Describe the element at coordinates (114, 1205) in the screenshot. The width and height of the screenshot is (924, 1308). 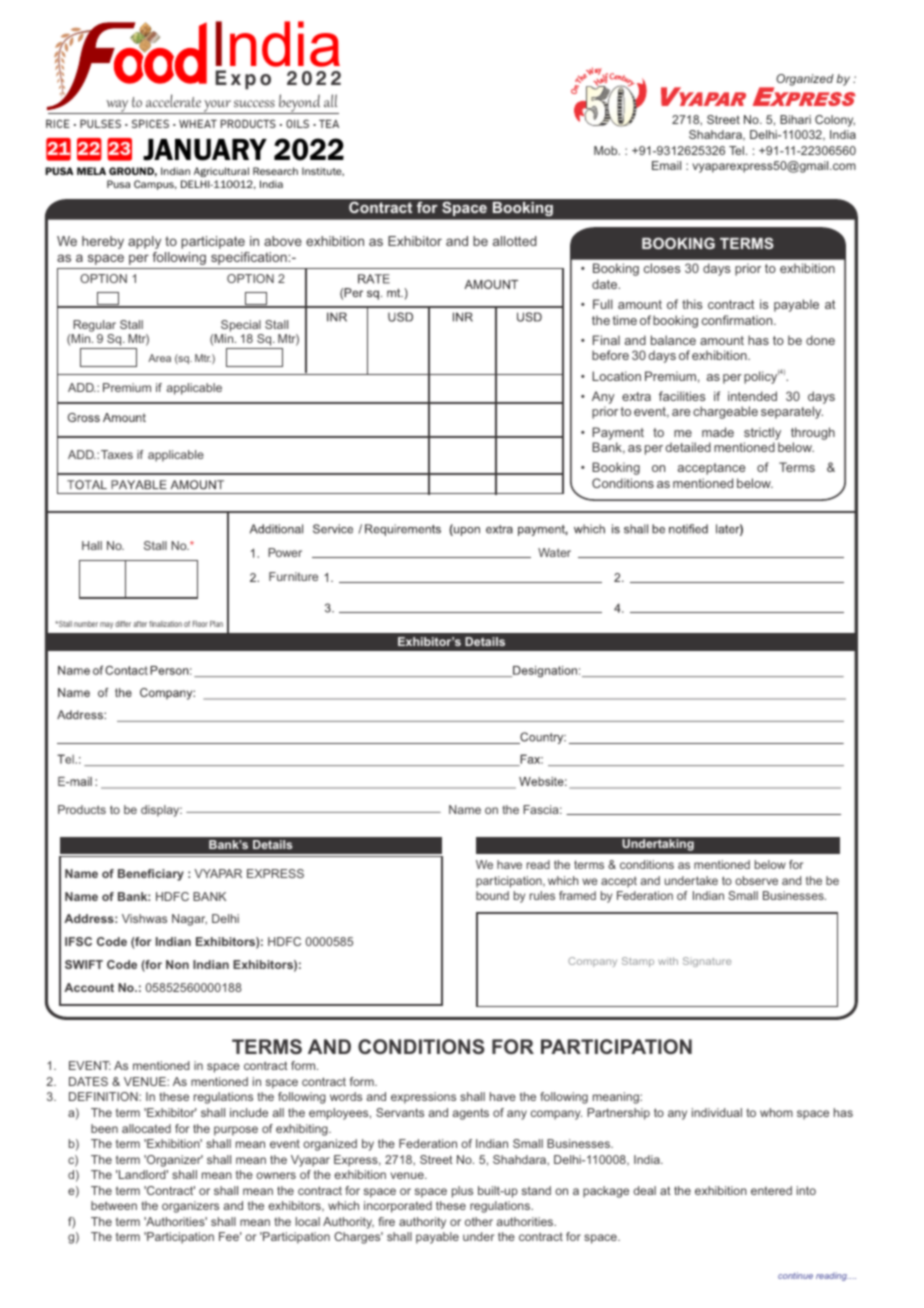
I see `between` at that location.
